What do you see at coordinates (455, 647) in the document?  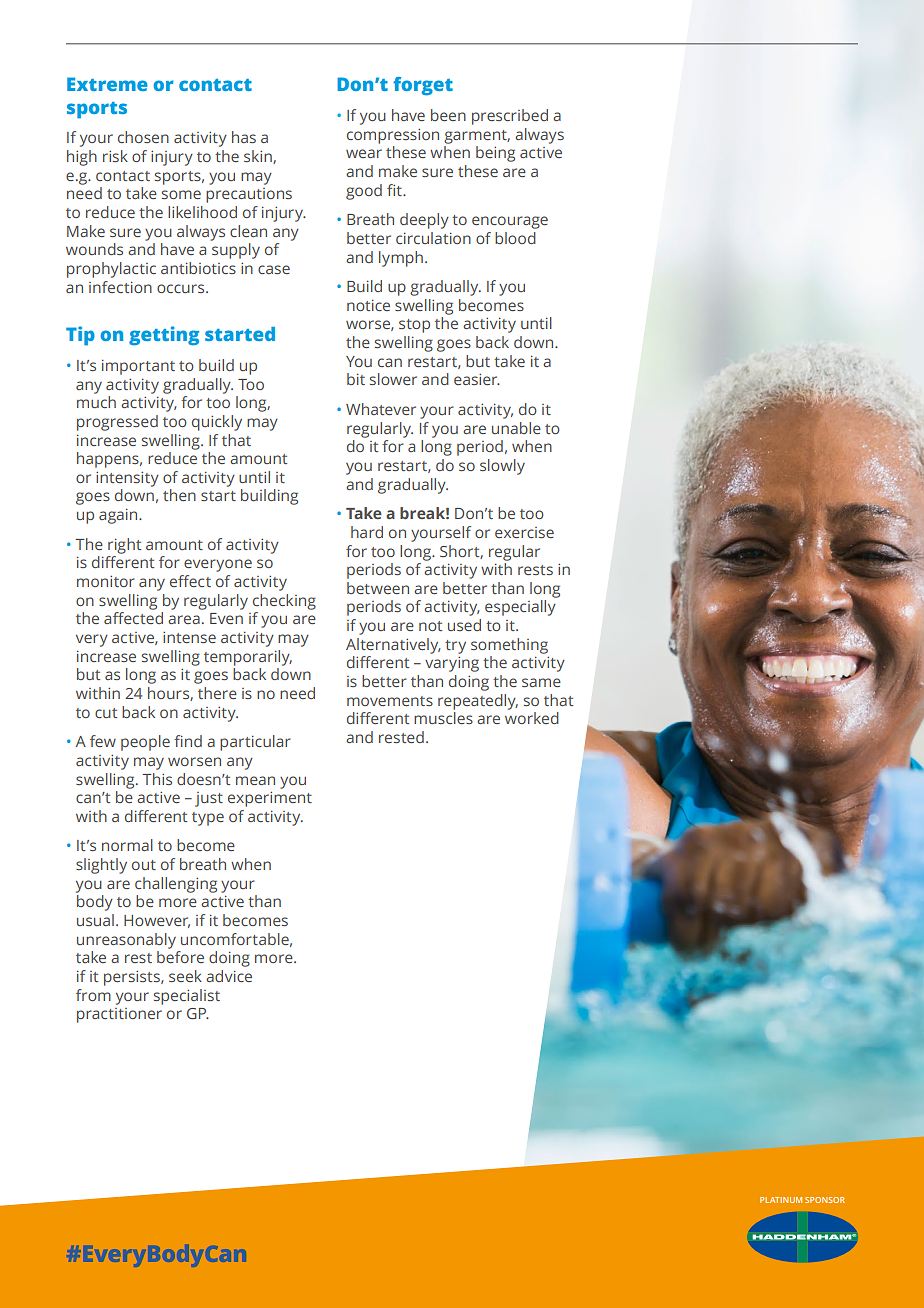 I see `try` at bounding box center [455, 647].
